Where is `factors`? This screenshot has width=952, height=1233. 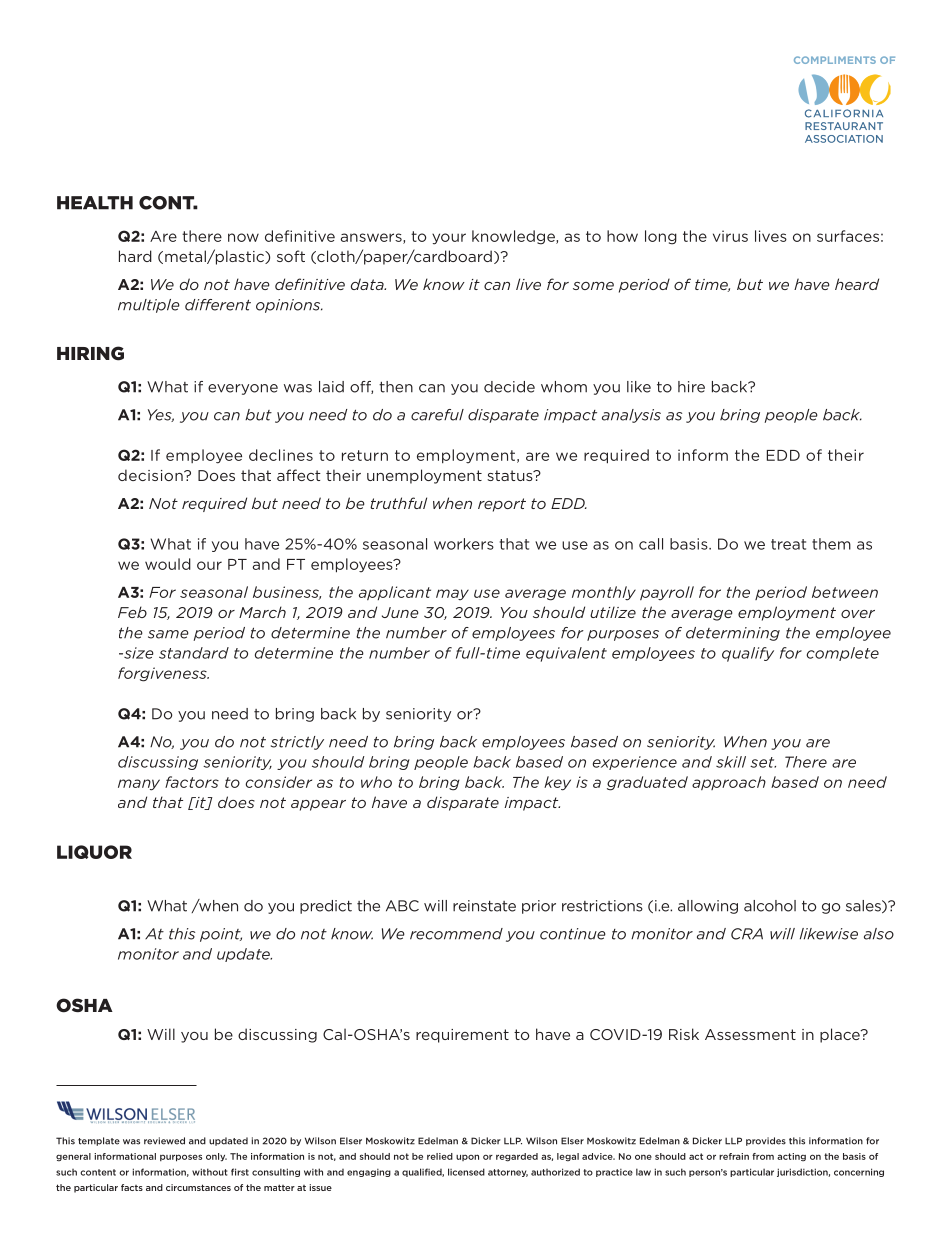
factors is located at coordinates (192, 782).
